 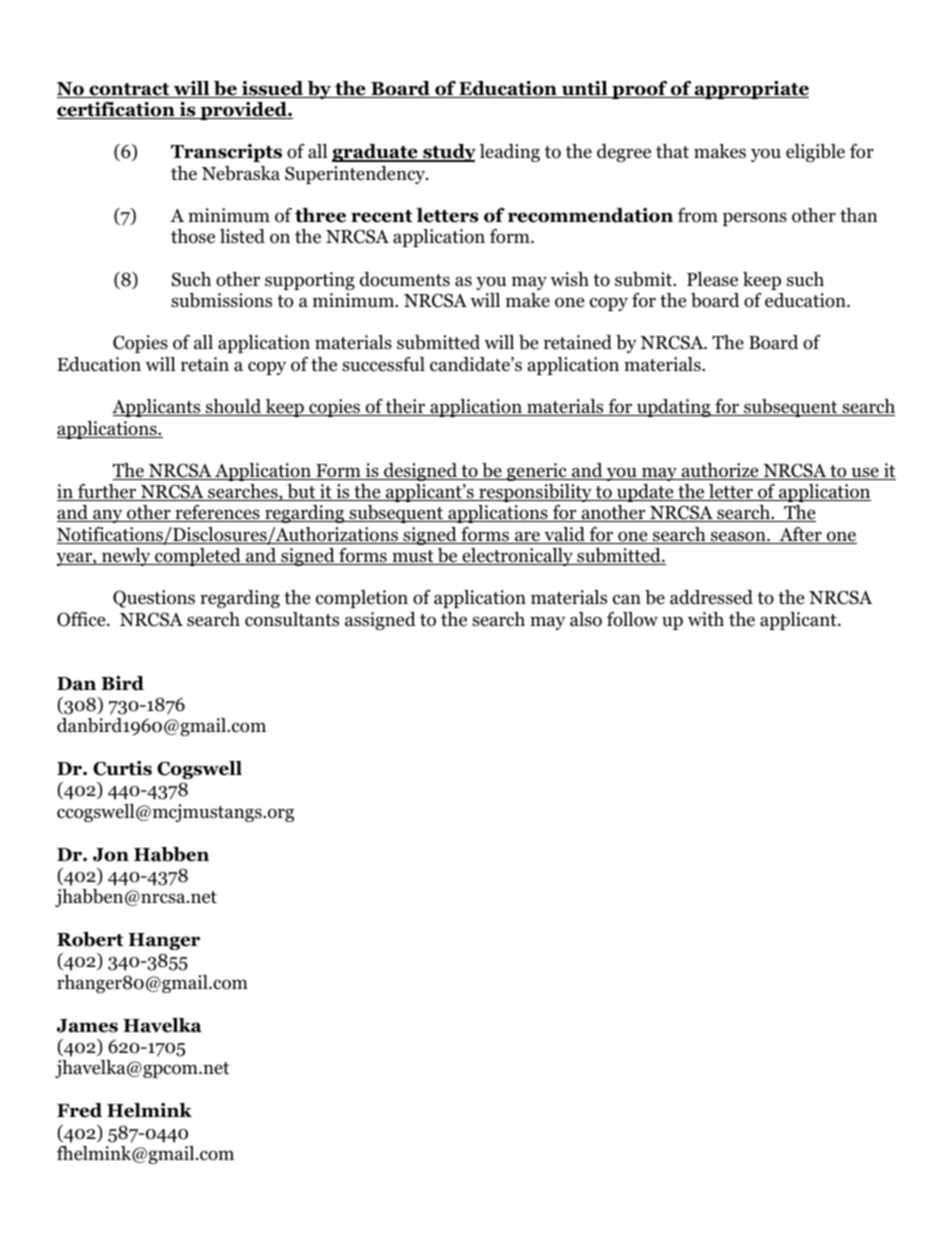 What do you see at coordinates (79, 1110) in the screenshot?
I see `Fred` at bounding box center [79, 1110].
